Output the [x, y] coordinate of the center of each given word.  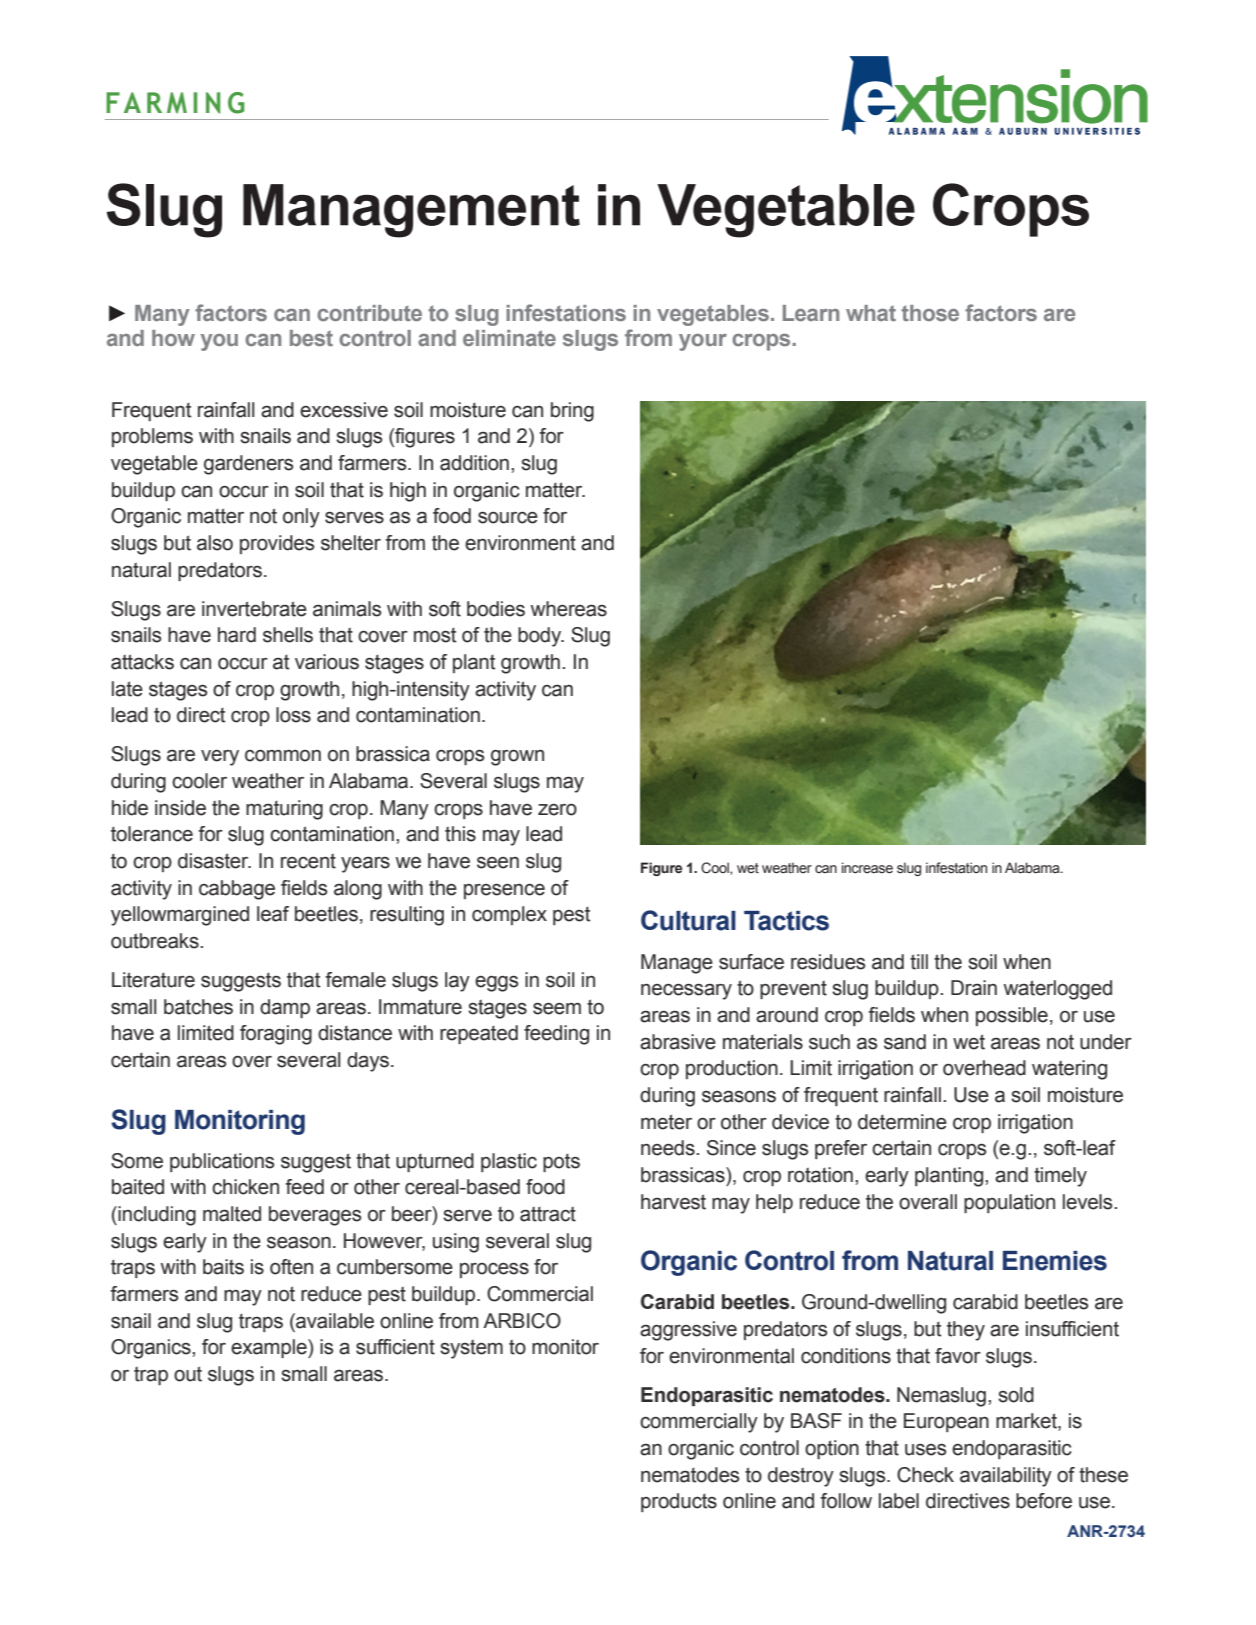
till [919, 962]
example [270, 1348]
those [930, 313]
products [679, 1502]
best [311, 338]
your [703, 342]
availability [1006, 1477]
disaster [214, 861]
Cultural [688, 920]
